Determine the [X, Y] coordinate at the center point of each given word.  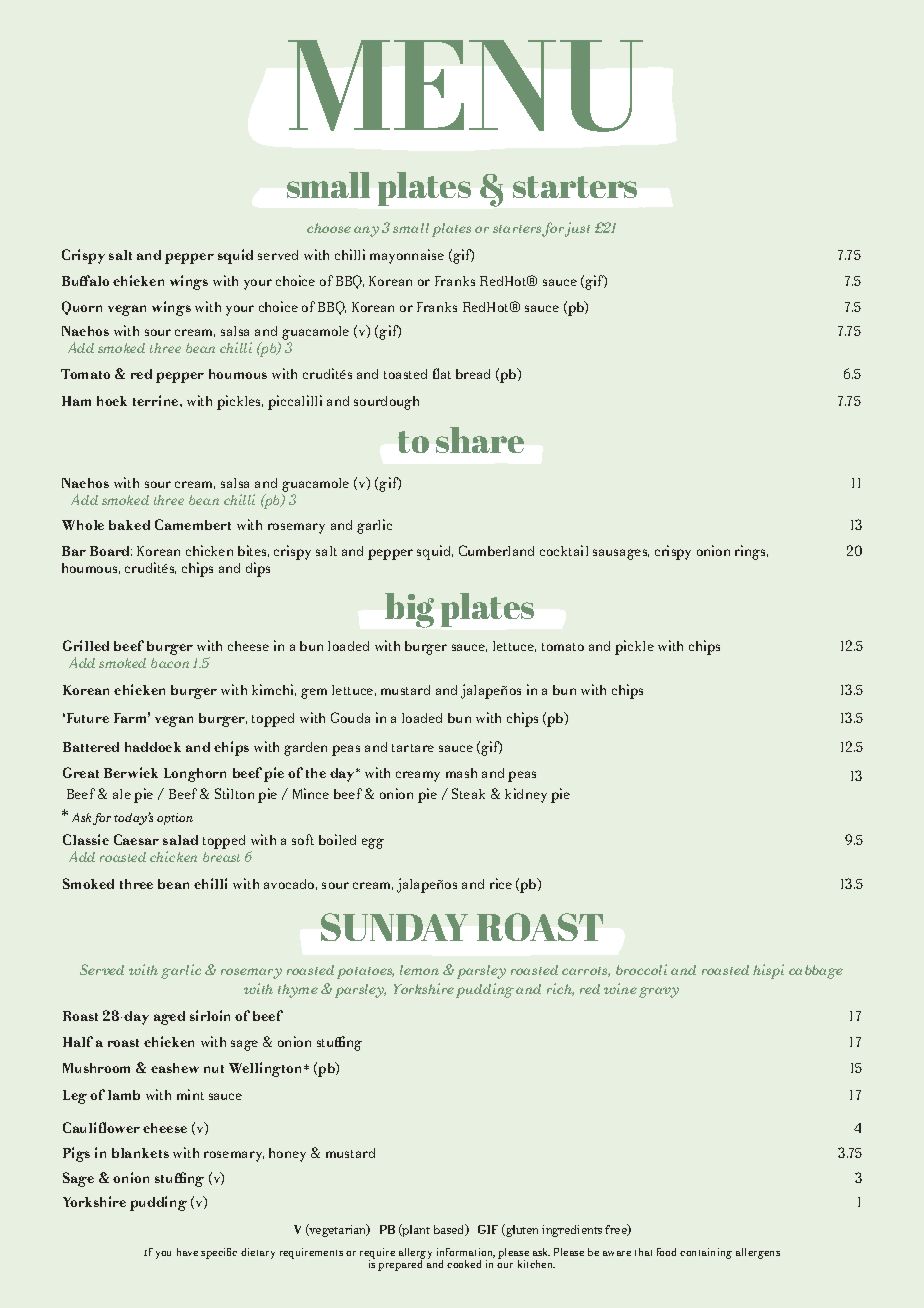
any [366, 231]
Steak [468, 793]
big [409, 610]
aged [169, 1018]
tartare [413, 748]
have [187, 1252]
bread [473, 374]
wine [620, 988]
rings [751, 552]
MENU [465, 86]
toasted [405, 374]
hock [112, 401]
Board [111, 551]
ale [122, 794]
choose [329, 228]
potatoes [365, 973]
